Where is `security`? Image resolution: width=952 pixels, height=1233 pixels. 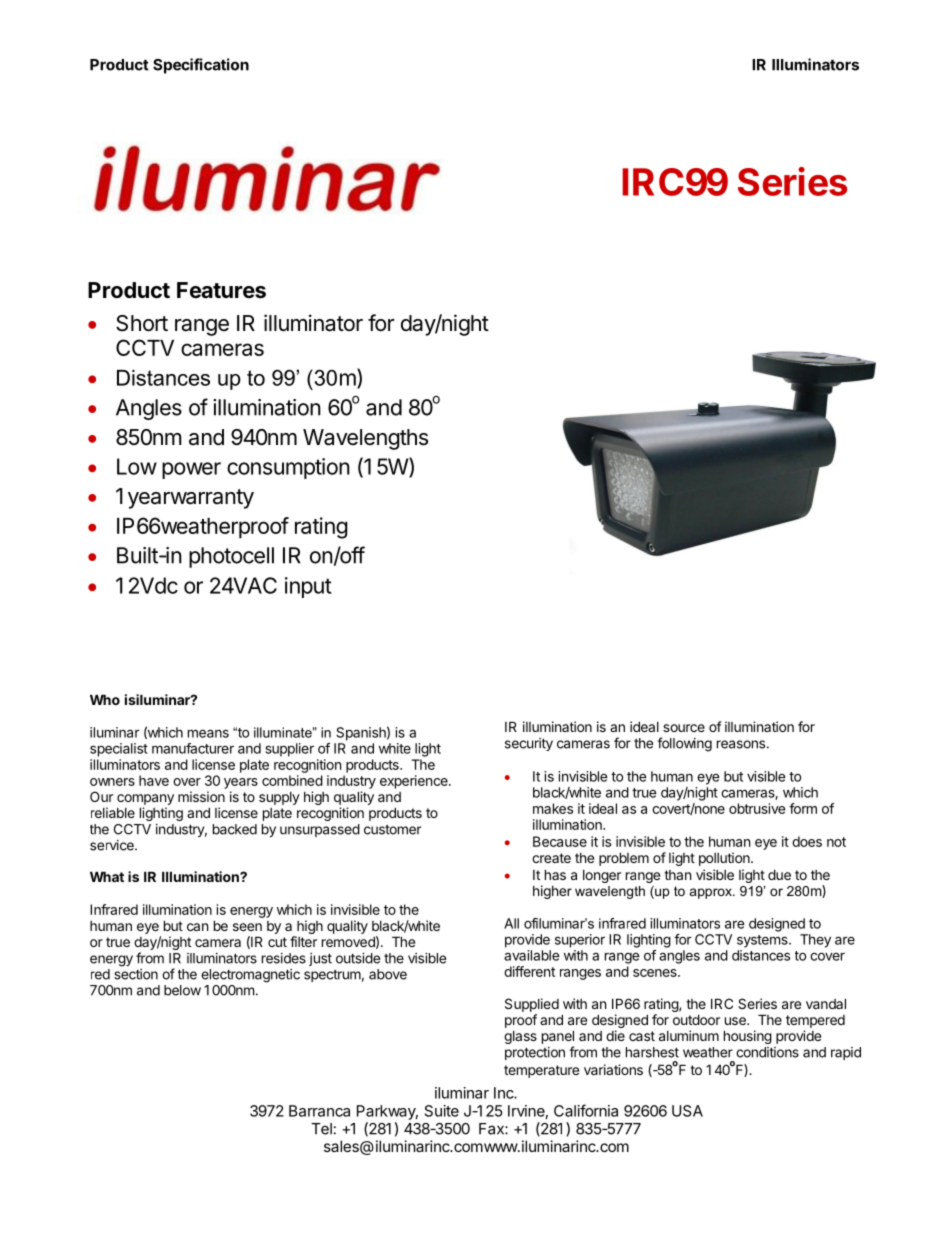
security is located at coordinates (529, 744).
